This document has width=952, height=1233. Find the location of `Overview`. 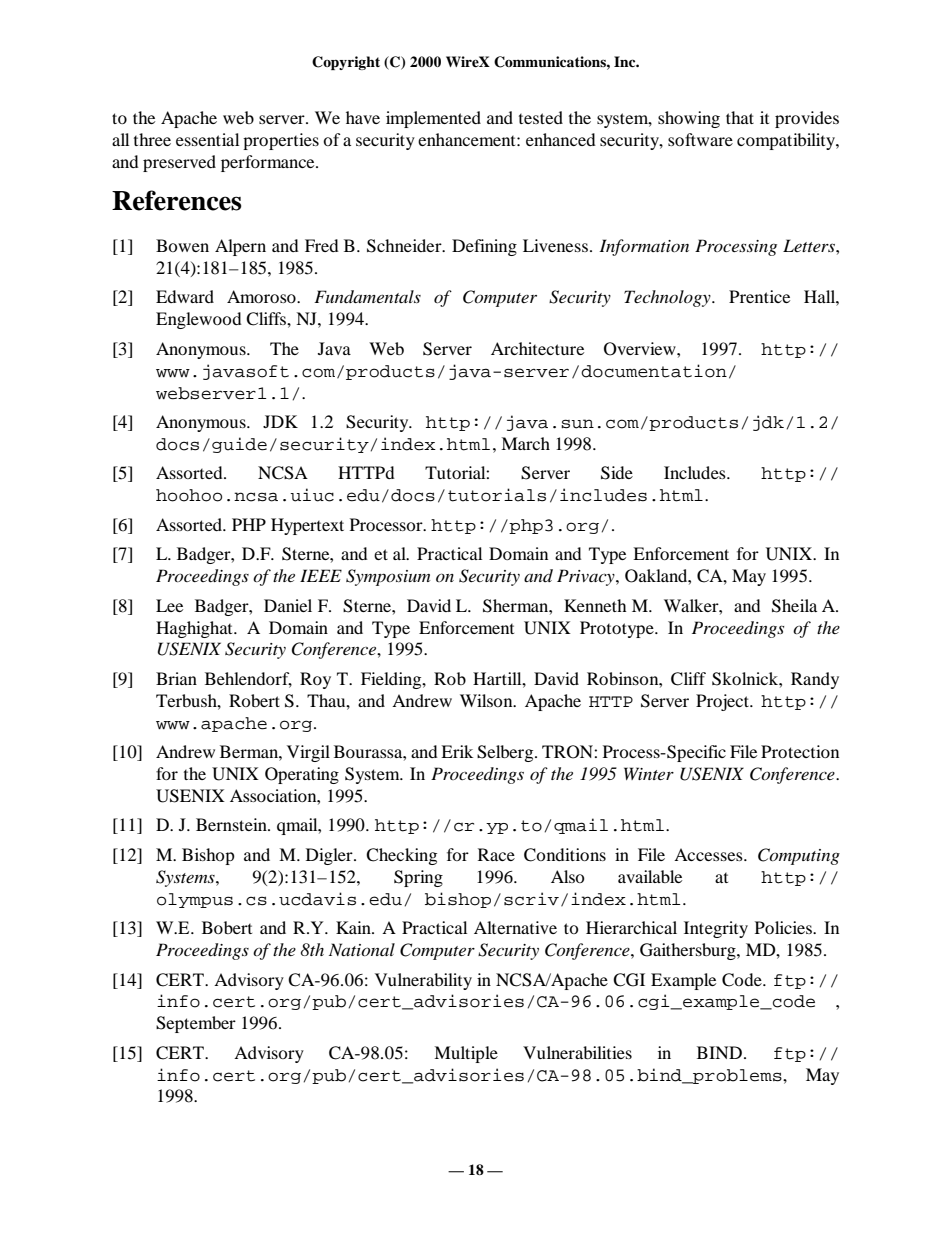

Overview is located at coordinates (641, 349).
